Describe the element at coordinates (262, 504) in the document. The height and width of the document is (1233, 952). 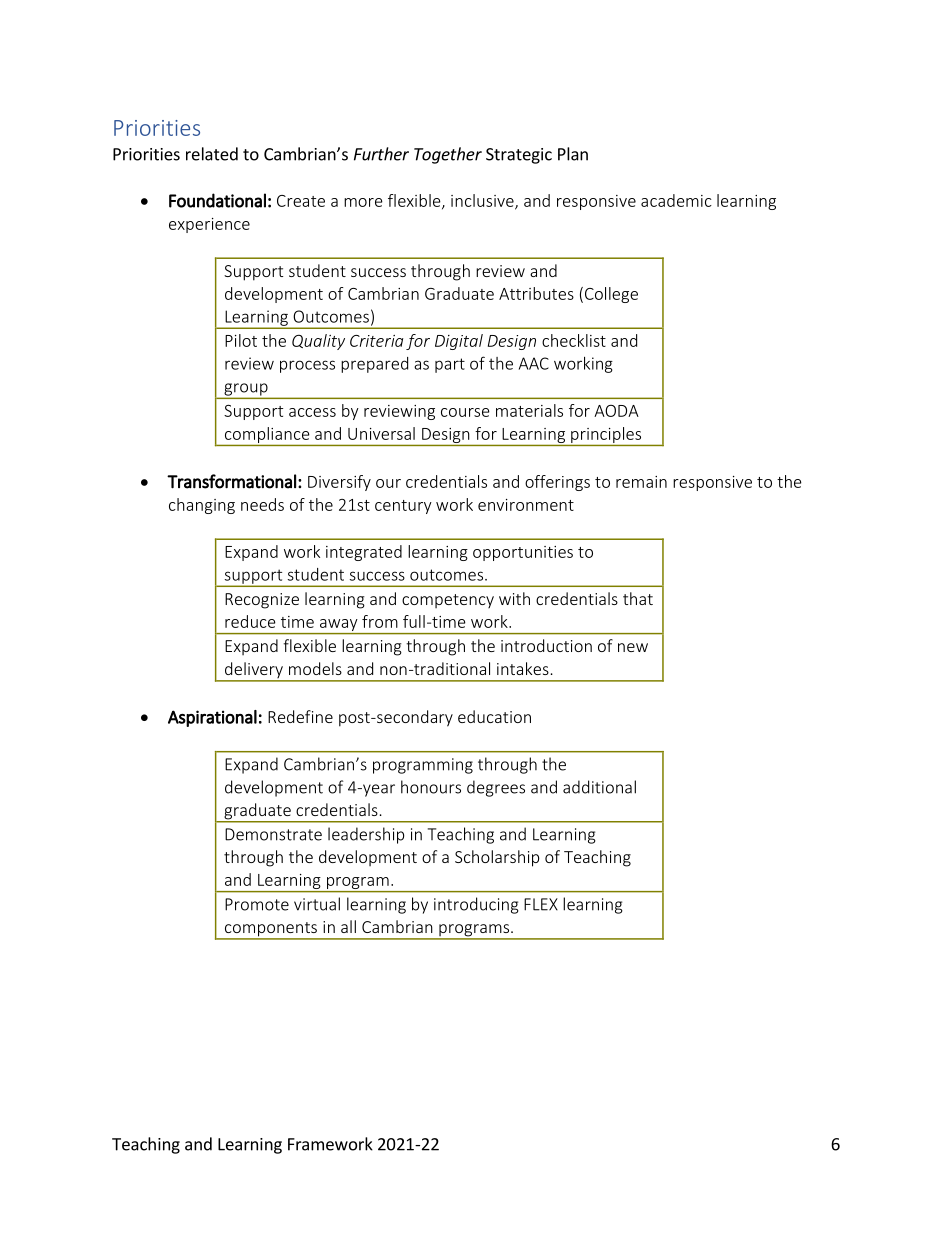
I see `needs` at that location.
